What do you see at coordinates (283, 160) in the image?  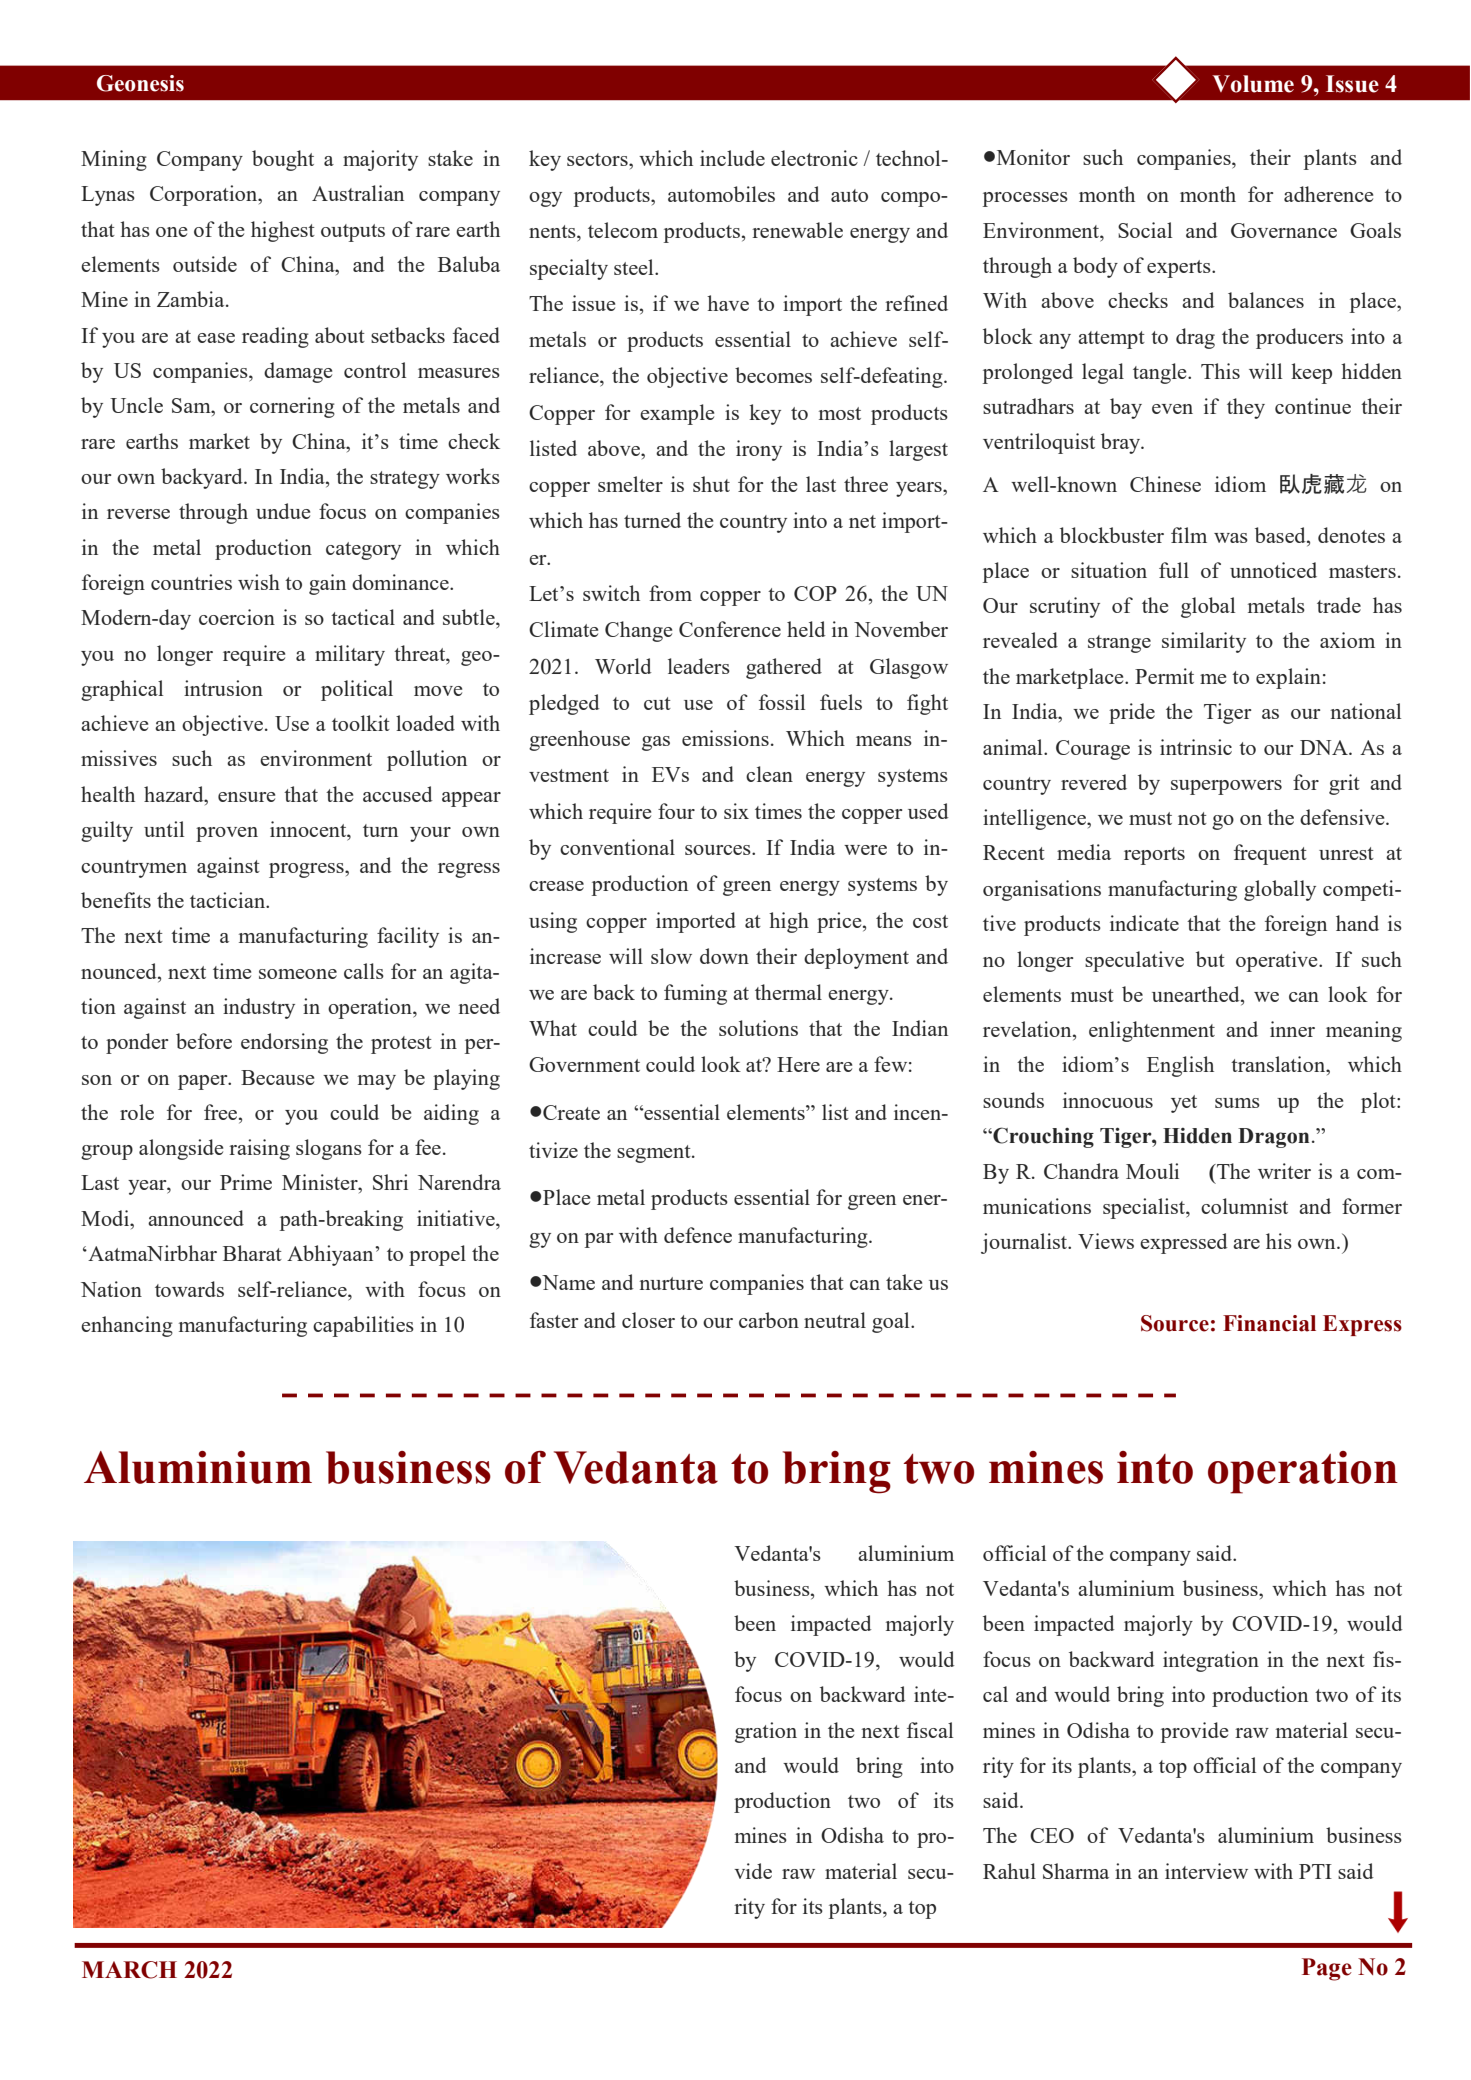 I see `bought` at bounding box center [283, 160].
